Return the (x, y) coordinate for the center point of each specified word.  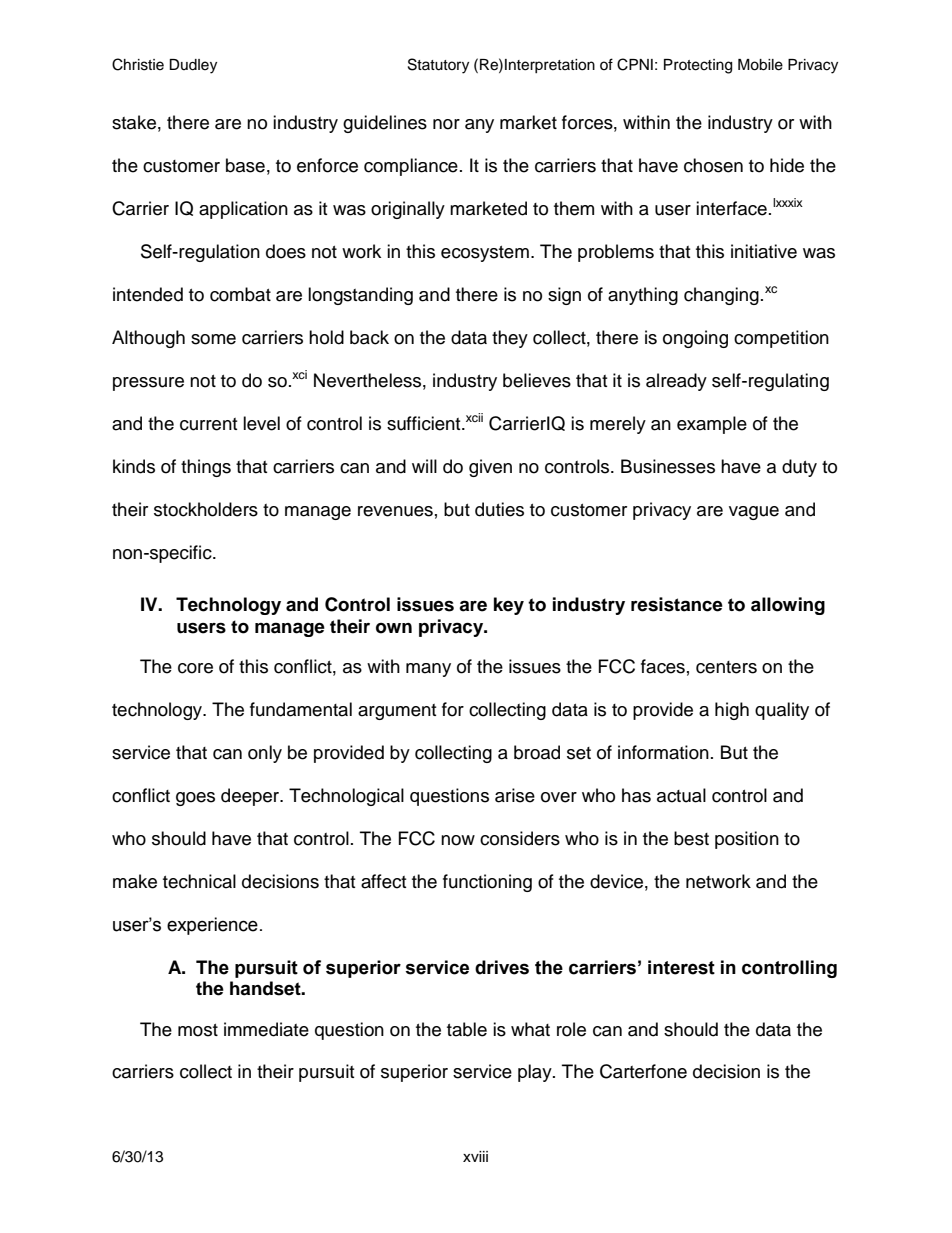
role (571, 1029)
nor (446, 124)
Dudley (193, 66)
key (509, 606)
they (510, 339)
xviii (475, 1156)
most (198, 1030)
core (195, 668)
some (213, 339)
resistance (677, 604)
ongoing (695, 339)
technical (199, 881)
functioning (487, 883)
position (747, 840)
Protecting (698, 66)
